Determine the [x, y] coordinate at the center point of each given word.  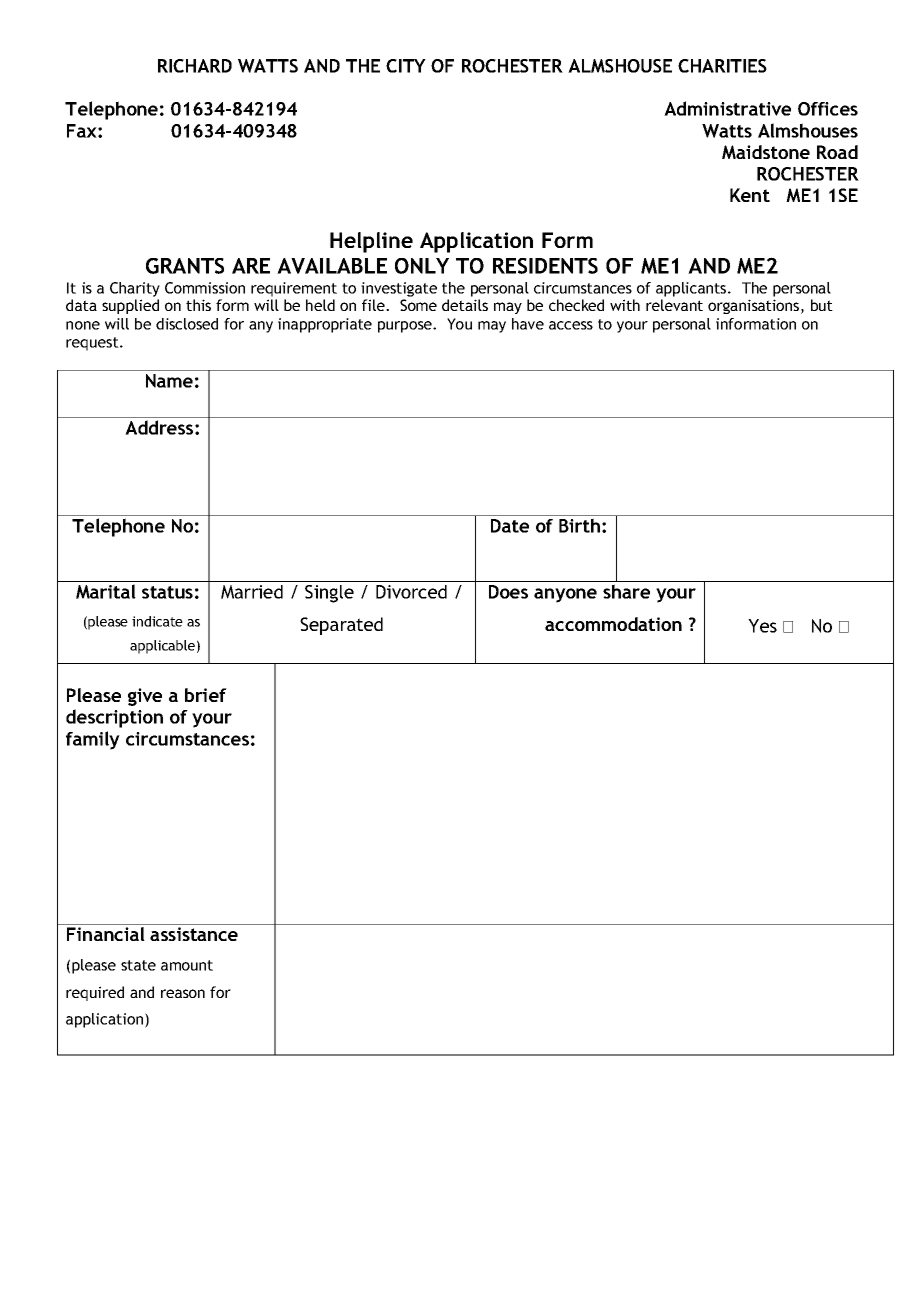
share [626, 591]
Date [510, 526]
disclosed [187, 324]
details [465, 305]
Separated [341, 626]
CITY [406, 66]
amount [187, 965]
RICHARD [195, 66]
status [167, 592]
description [114, 718]
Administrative [727, 108]
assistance [194, 934]
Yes [762, 626]
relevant [674, 305]
